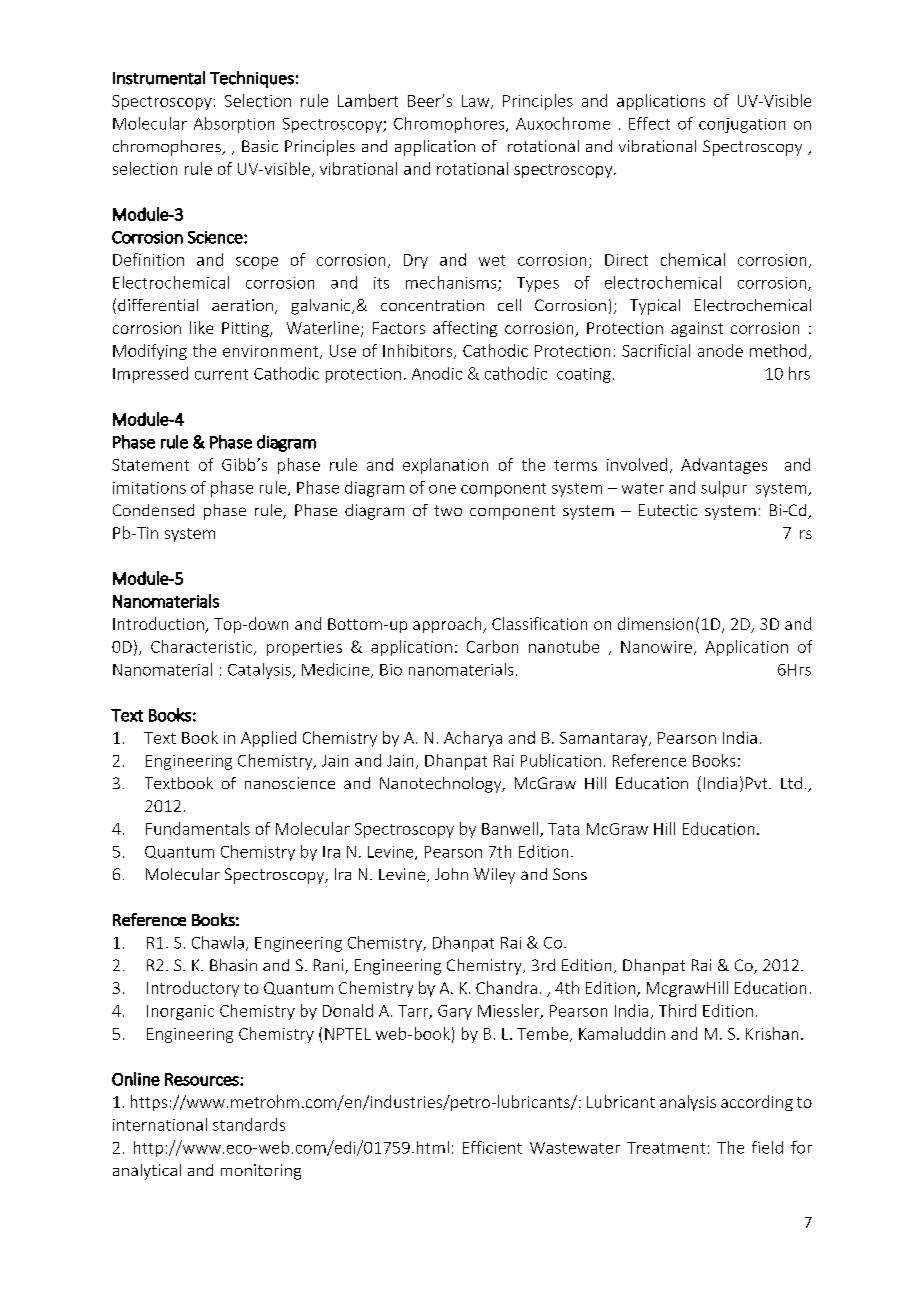 The image size is (924, 1308). What do you see at coordinates (203, 647) in the image?
I see `Characteristic` at bounding box center [203, 647].
